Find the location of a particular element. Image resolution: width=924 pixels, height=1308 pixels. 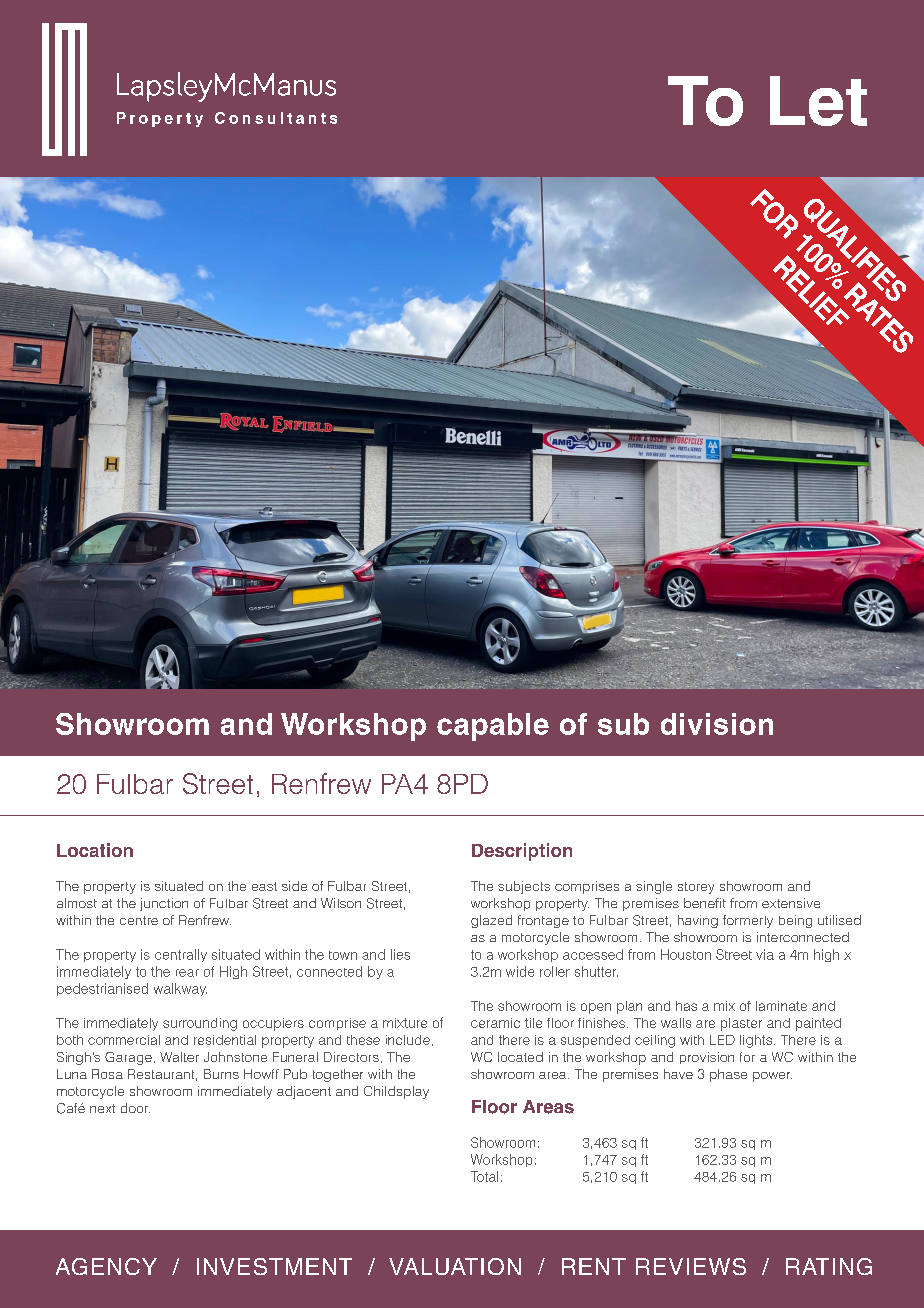

AGENCY is located at coordinates (106, 1266).
